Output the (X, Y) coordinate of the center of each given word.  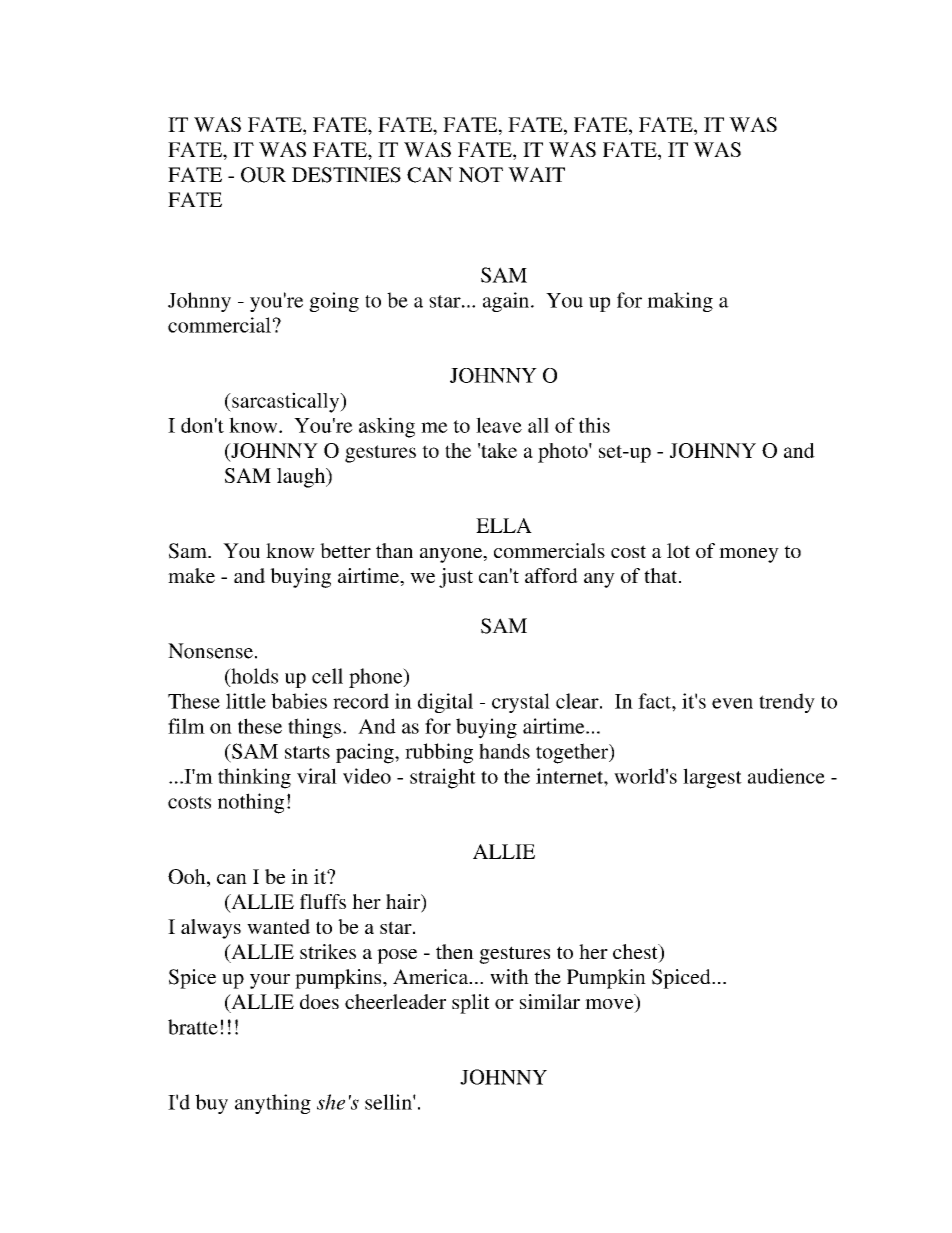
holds (253, 677)
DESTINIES (346, 175)
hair (404, 903)
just (456, 578)
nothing (251, 803)
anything (273, 1104)
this (594, 425)
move (610, 1005)
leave (499, 425)
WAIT (536, 174)
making (680, 302)
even (732, 703)
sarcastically (286, 402)
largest (712, 778)
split (471, 1004)
